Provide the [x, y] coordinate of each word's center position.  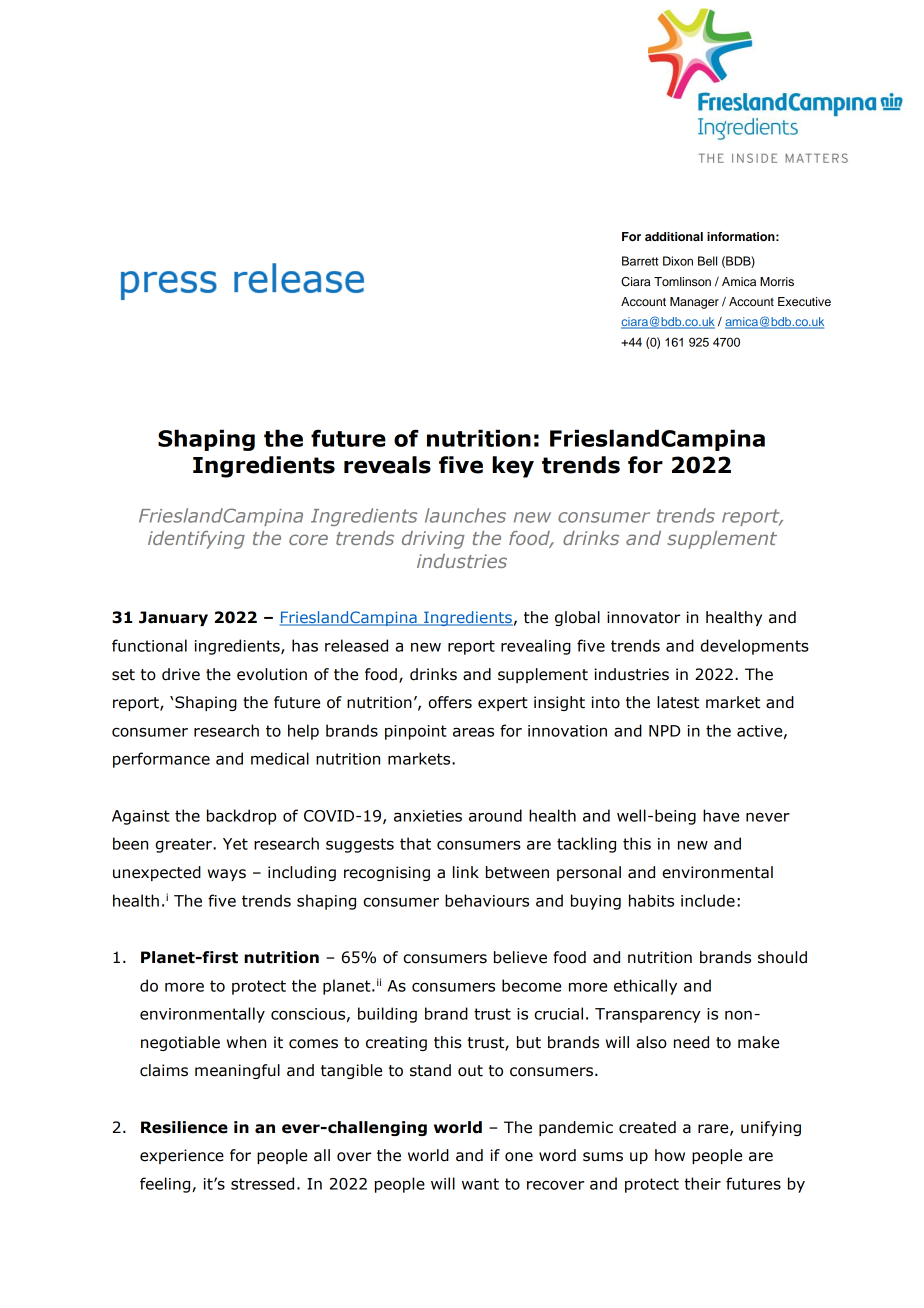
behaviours [487, 900]
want [480, 1184]
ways [227, 875]
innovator [643, 617]
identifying [196, 540]
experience [182, 1156]
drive [181, 674]
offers [450, 702]
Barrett [640, 261]
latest [678, 702]
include [708, 900]
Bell [707, 261]
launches [465, 515]
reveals [387, 465]
